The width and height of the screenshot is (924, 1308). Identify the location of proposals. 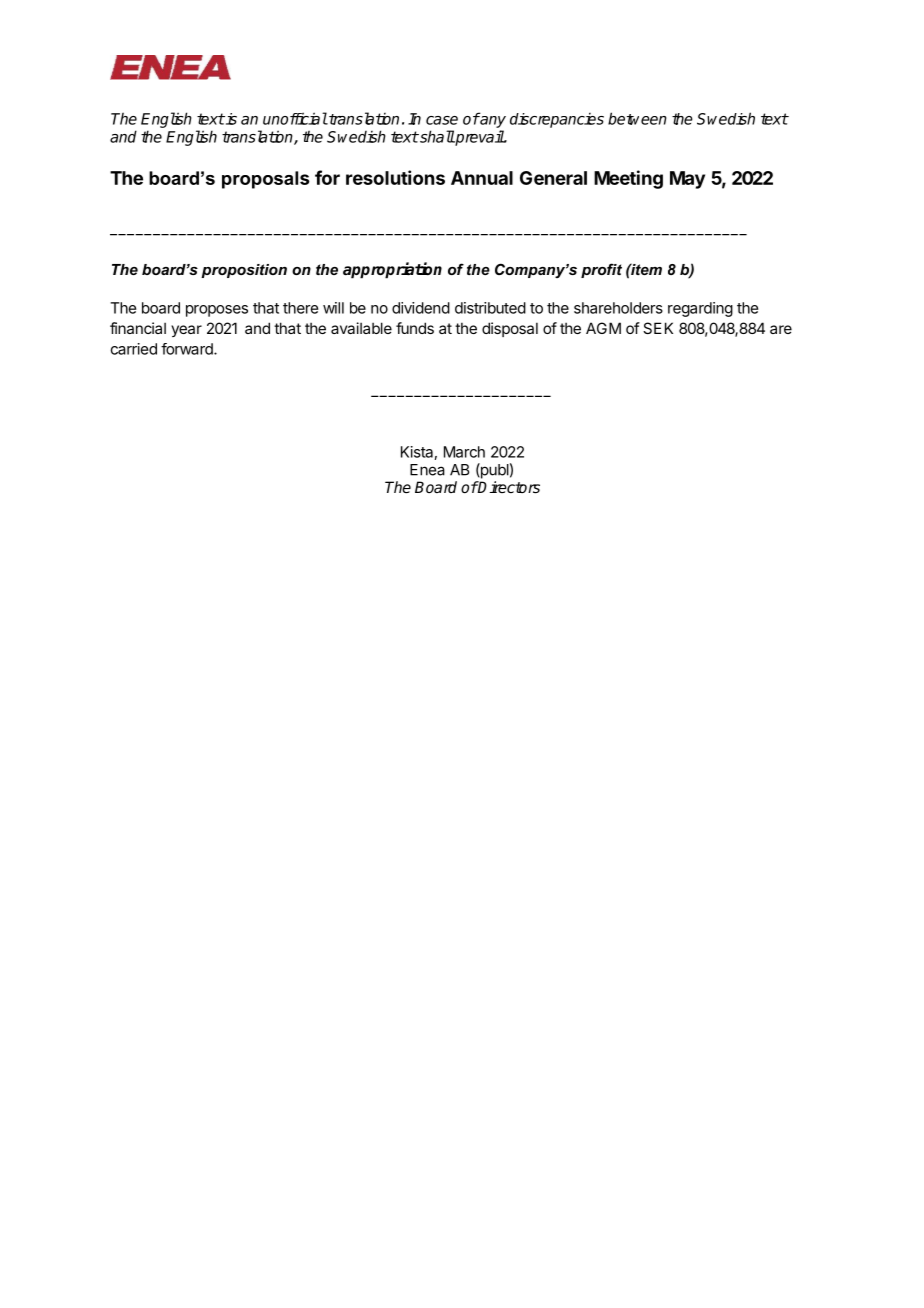
(266, 180).
